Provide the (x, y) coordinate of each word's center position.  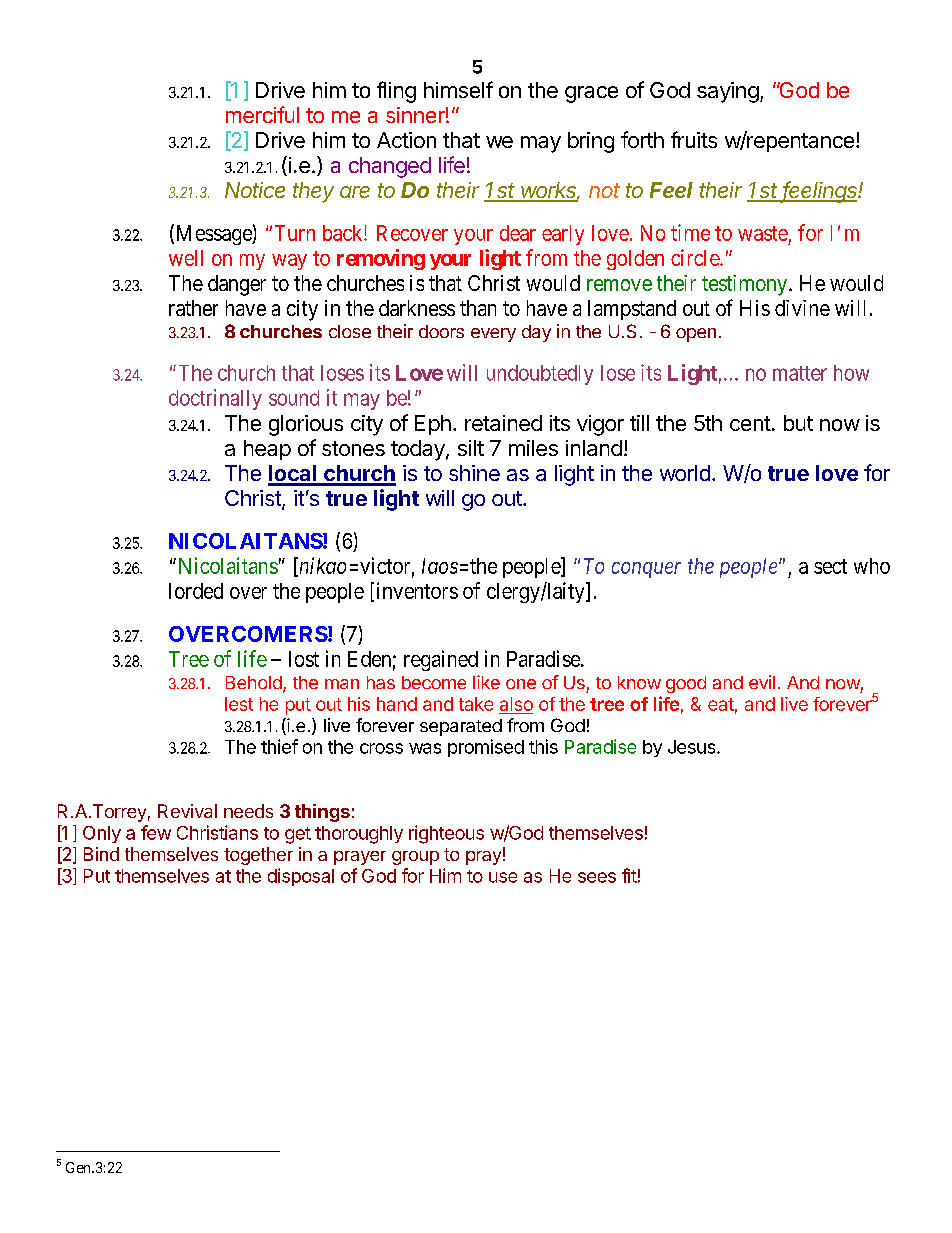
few (156, 832)
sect (830, 566)
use (503, 877)
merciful (262, 114)
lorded (196, 591)
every (493, 335)
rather (193, 308)
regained (441, 660)
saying (728, 92)
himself (458, 89)
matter (800, 373)
